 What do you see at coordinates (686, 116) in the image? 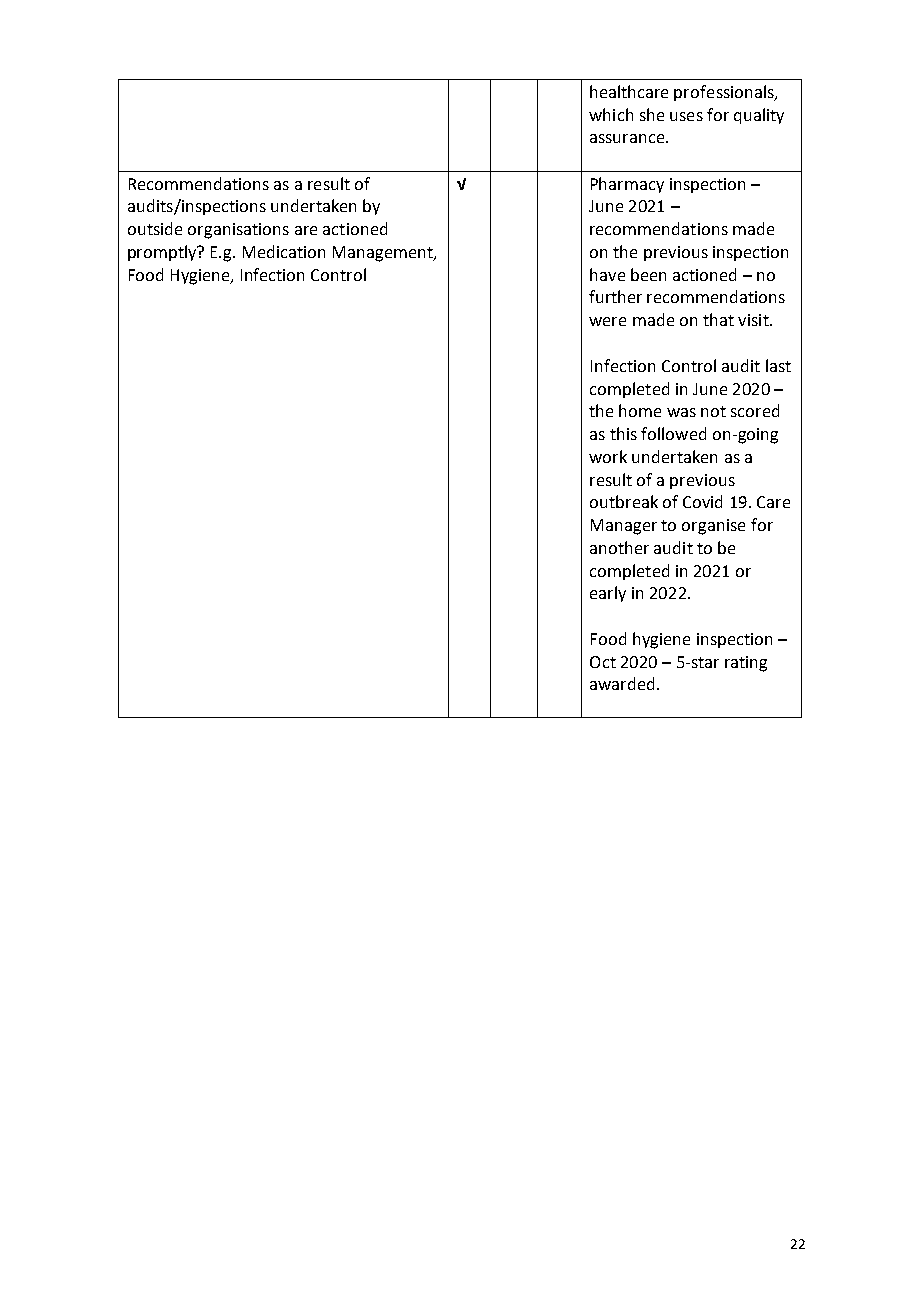
I see `uses` at bounding box center [686, 116].
